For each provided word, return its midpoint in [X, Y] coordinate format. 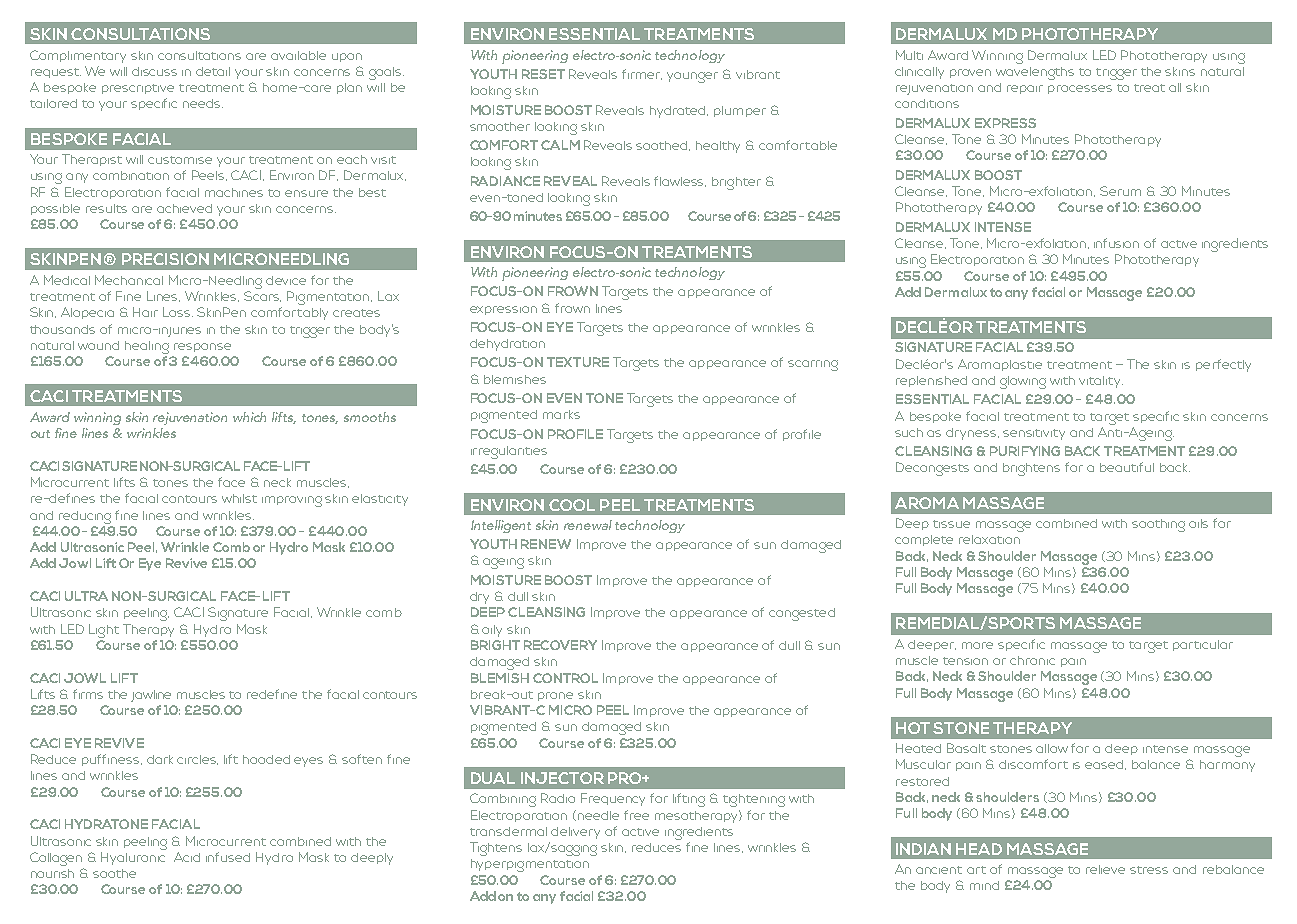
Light [104, 631]
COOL [572, 505]
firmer [642, 74]
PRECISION [165, 259]
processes [1080, 89]
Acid [187, 857]
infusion [1116, 243]
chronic [1032, 660]
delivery [575, 833]
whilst [239, 498]
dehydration [507, 345]
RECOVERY [560, 645]
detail [213, 71]
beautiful [1127, 467]
